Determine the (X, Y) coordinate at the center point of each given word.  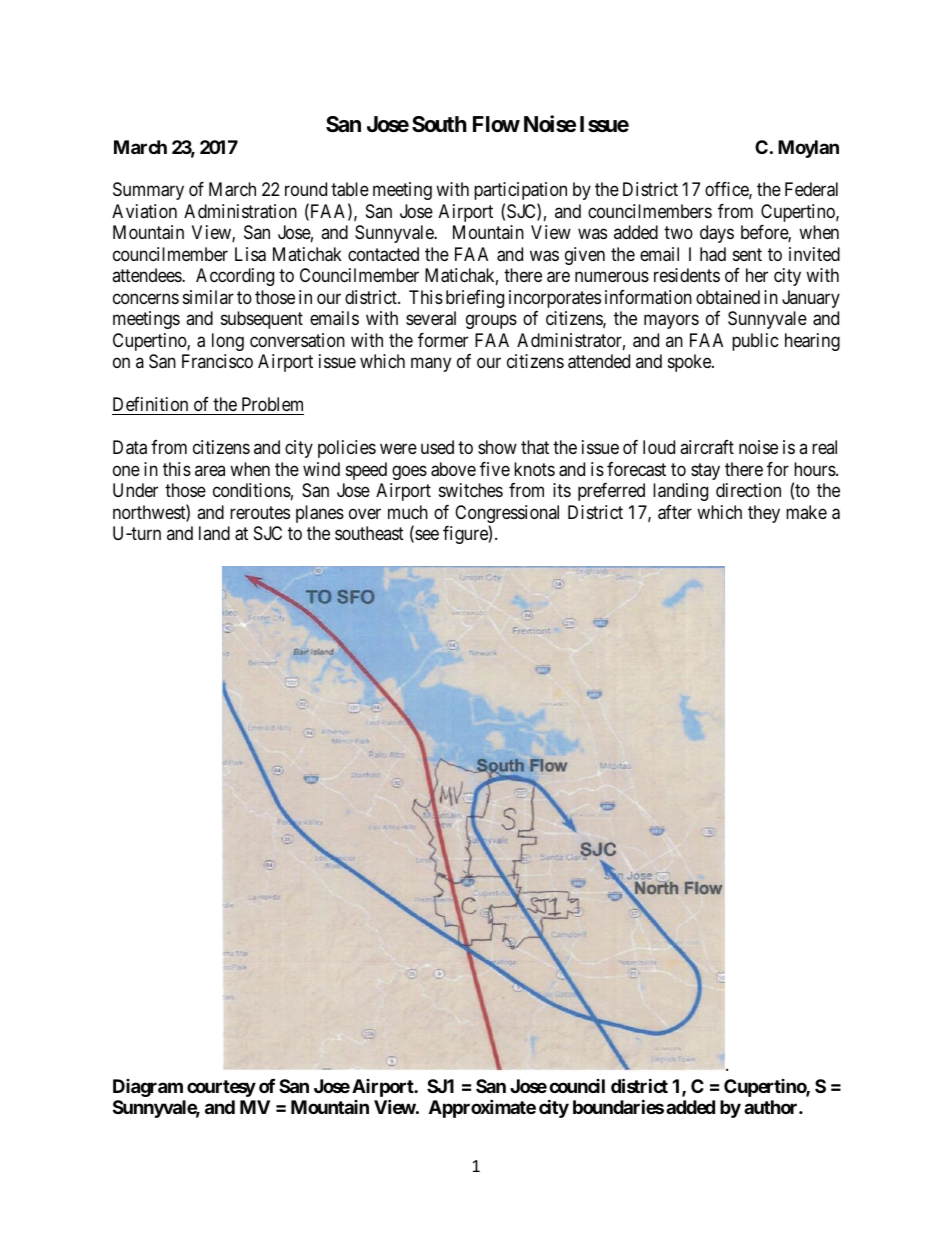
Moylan (808, 149)
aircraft (707, 447)
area (210, 470)
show (497, 447)
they (764, 514)
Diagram (148, 1088)
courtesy (221, 1088)
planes (320, 514)
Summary (148, 191)
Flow (496, 124)
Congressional (507, 515)
